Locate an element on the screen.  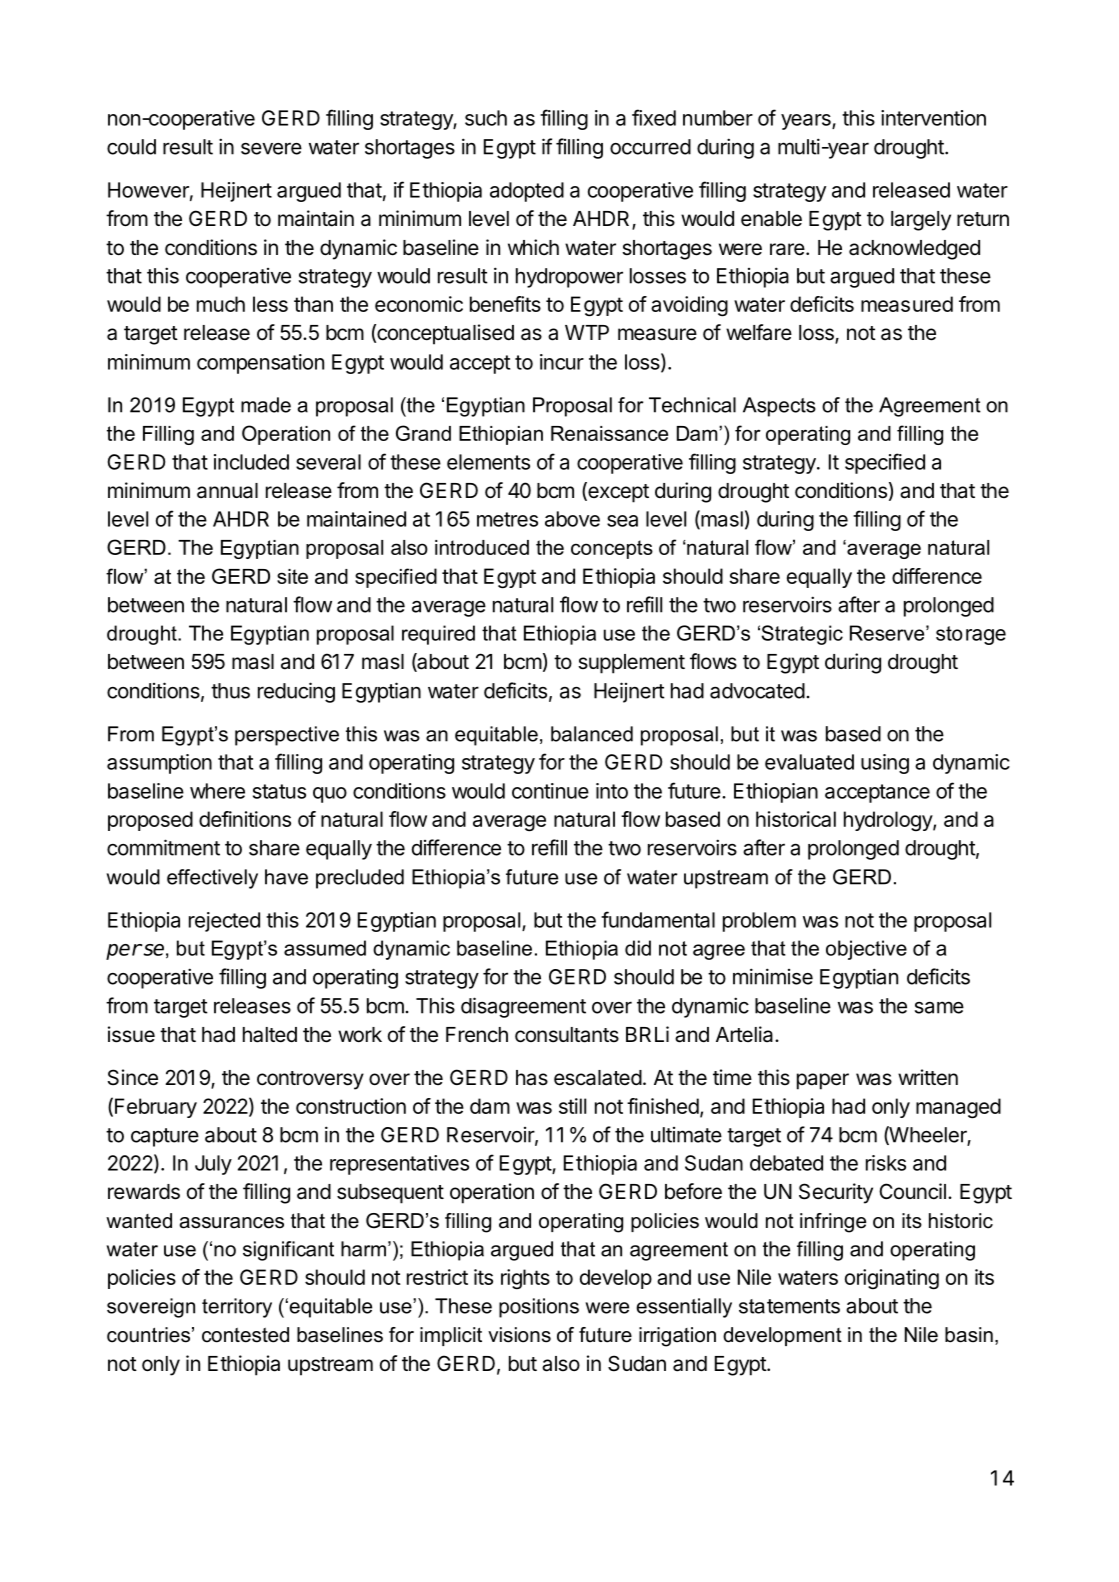
annual is located at coordinates (227, 491).
